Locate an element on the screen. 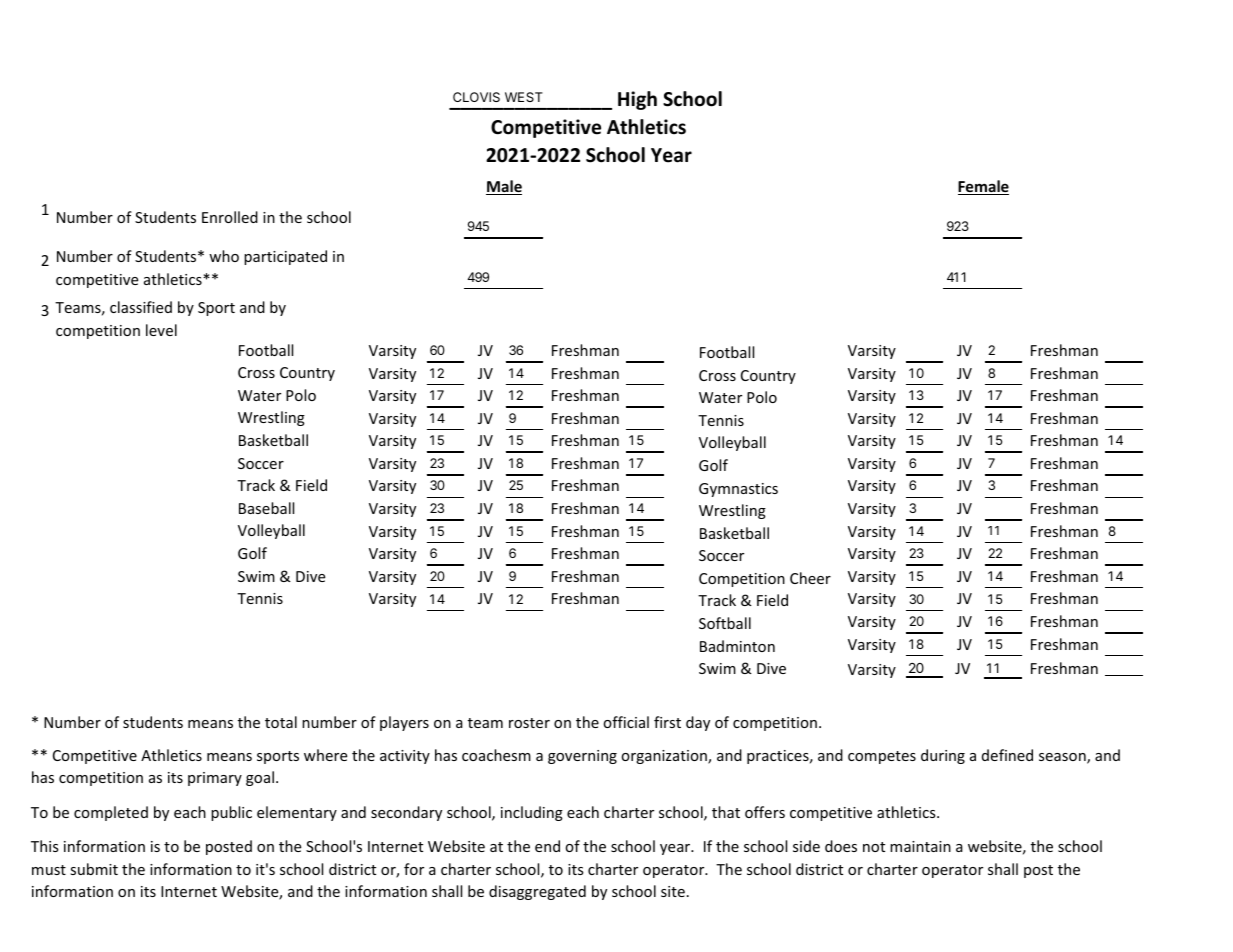 The image size is (1233, 952). High is located at coordinates (637, 100).
